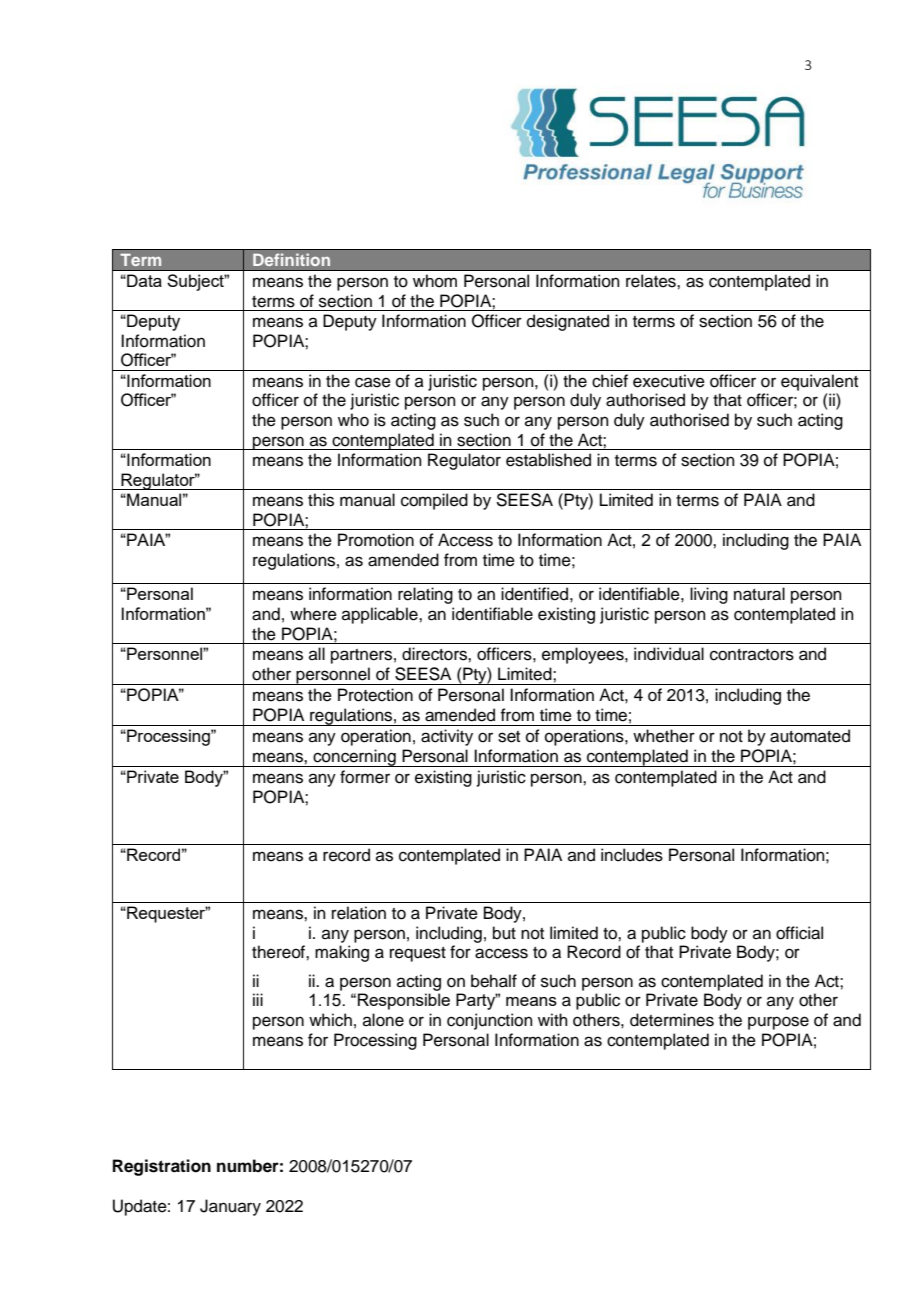 This page has width=924, height=1308. What do you see at coordinates (490, 1021) in the page?
I see `conjunction` at bounding box center [490, 1021].
